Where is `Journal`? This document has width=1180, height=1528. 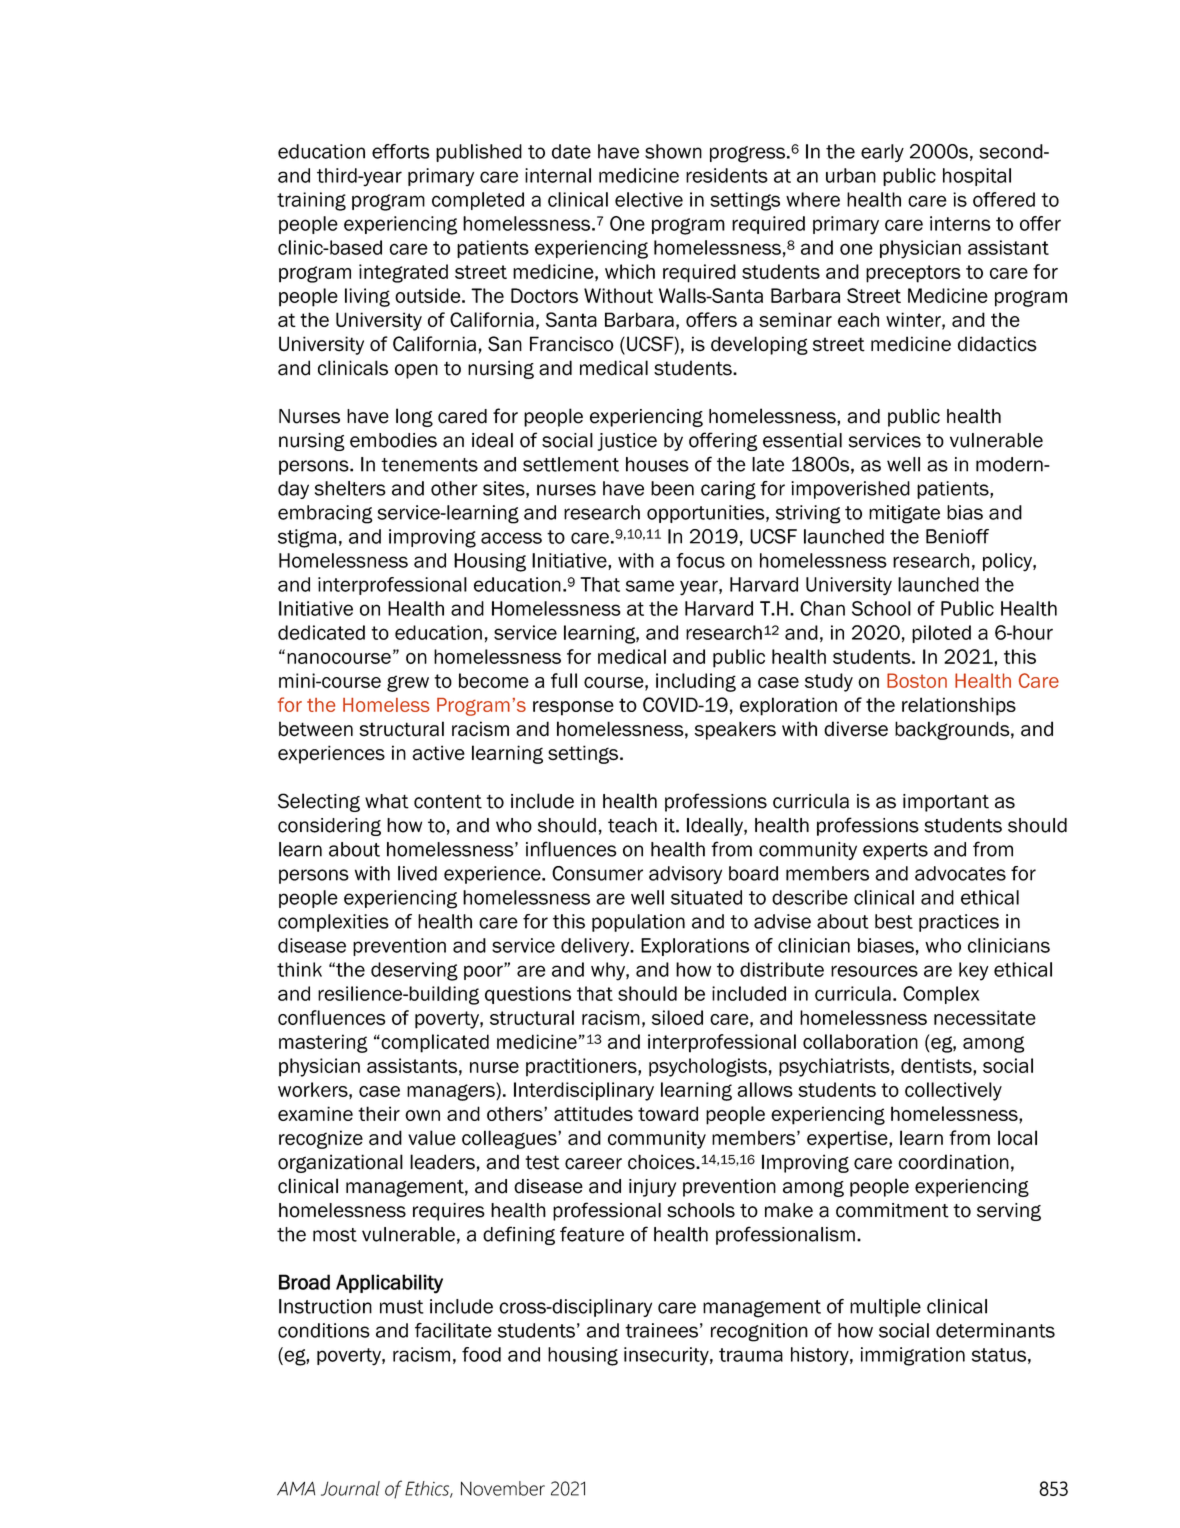 Journal is located at coordinates (350, 1488).
